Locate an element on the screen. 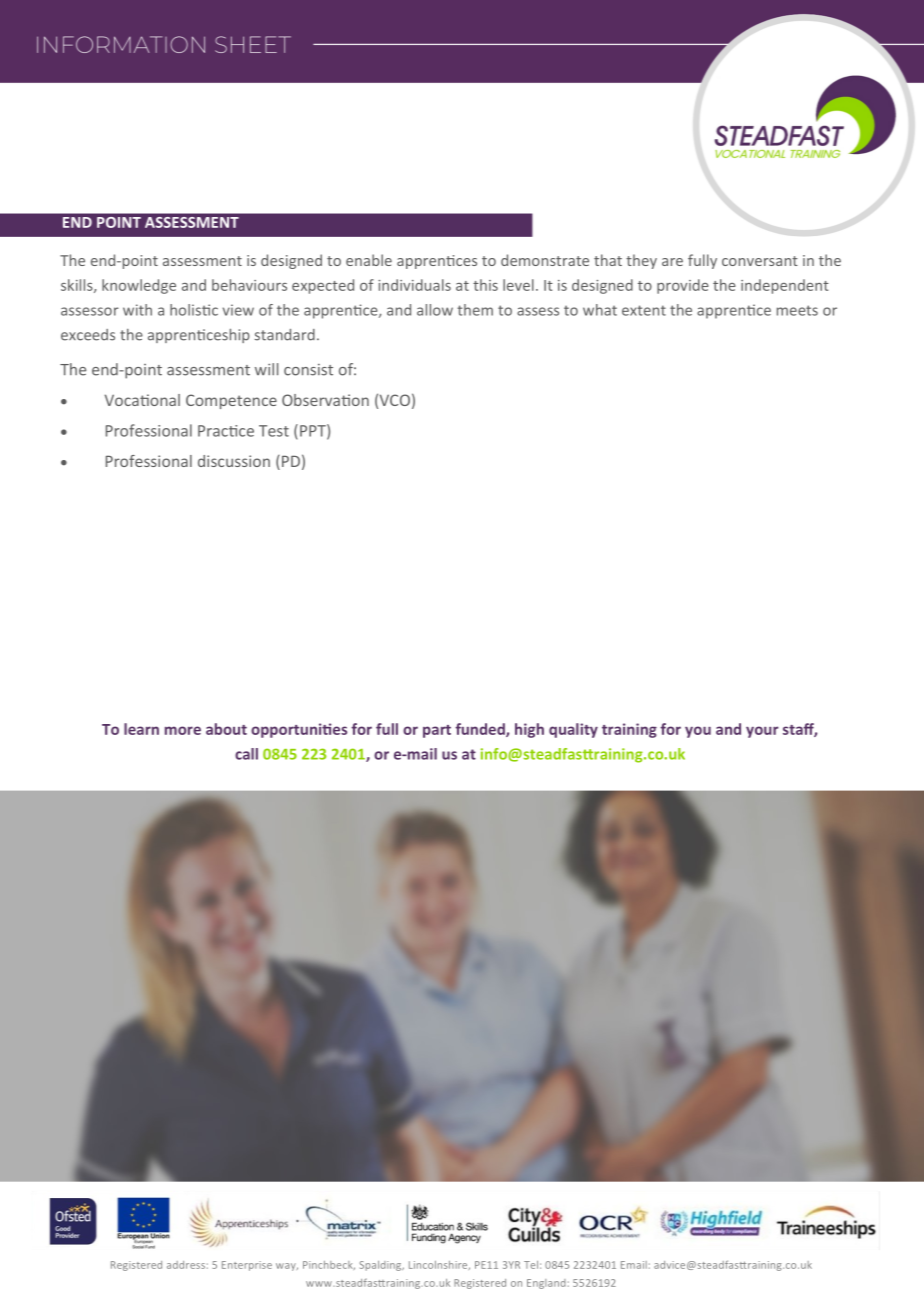 The height and width of the screenshot is (1308, 924). England is located at coordinates (546, 1284).
